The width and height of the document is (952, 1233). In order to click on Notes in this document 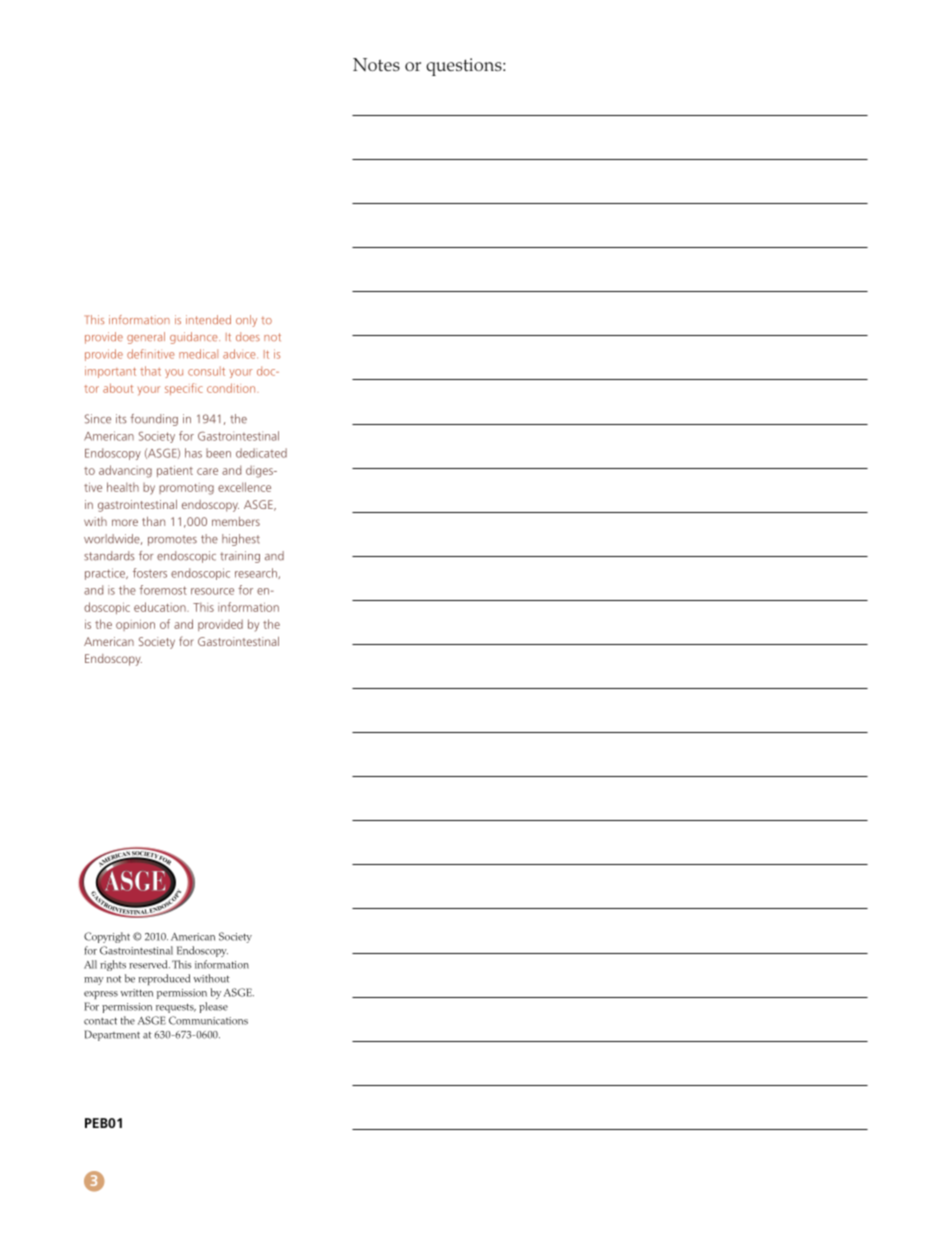, I will do `click(376, 64)`.
